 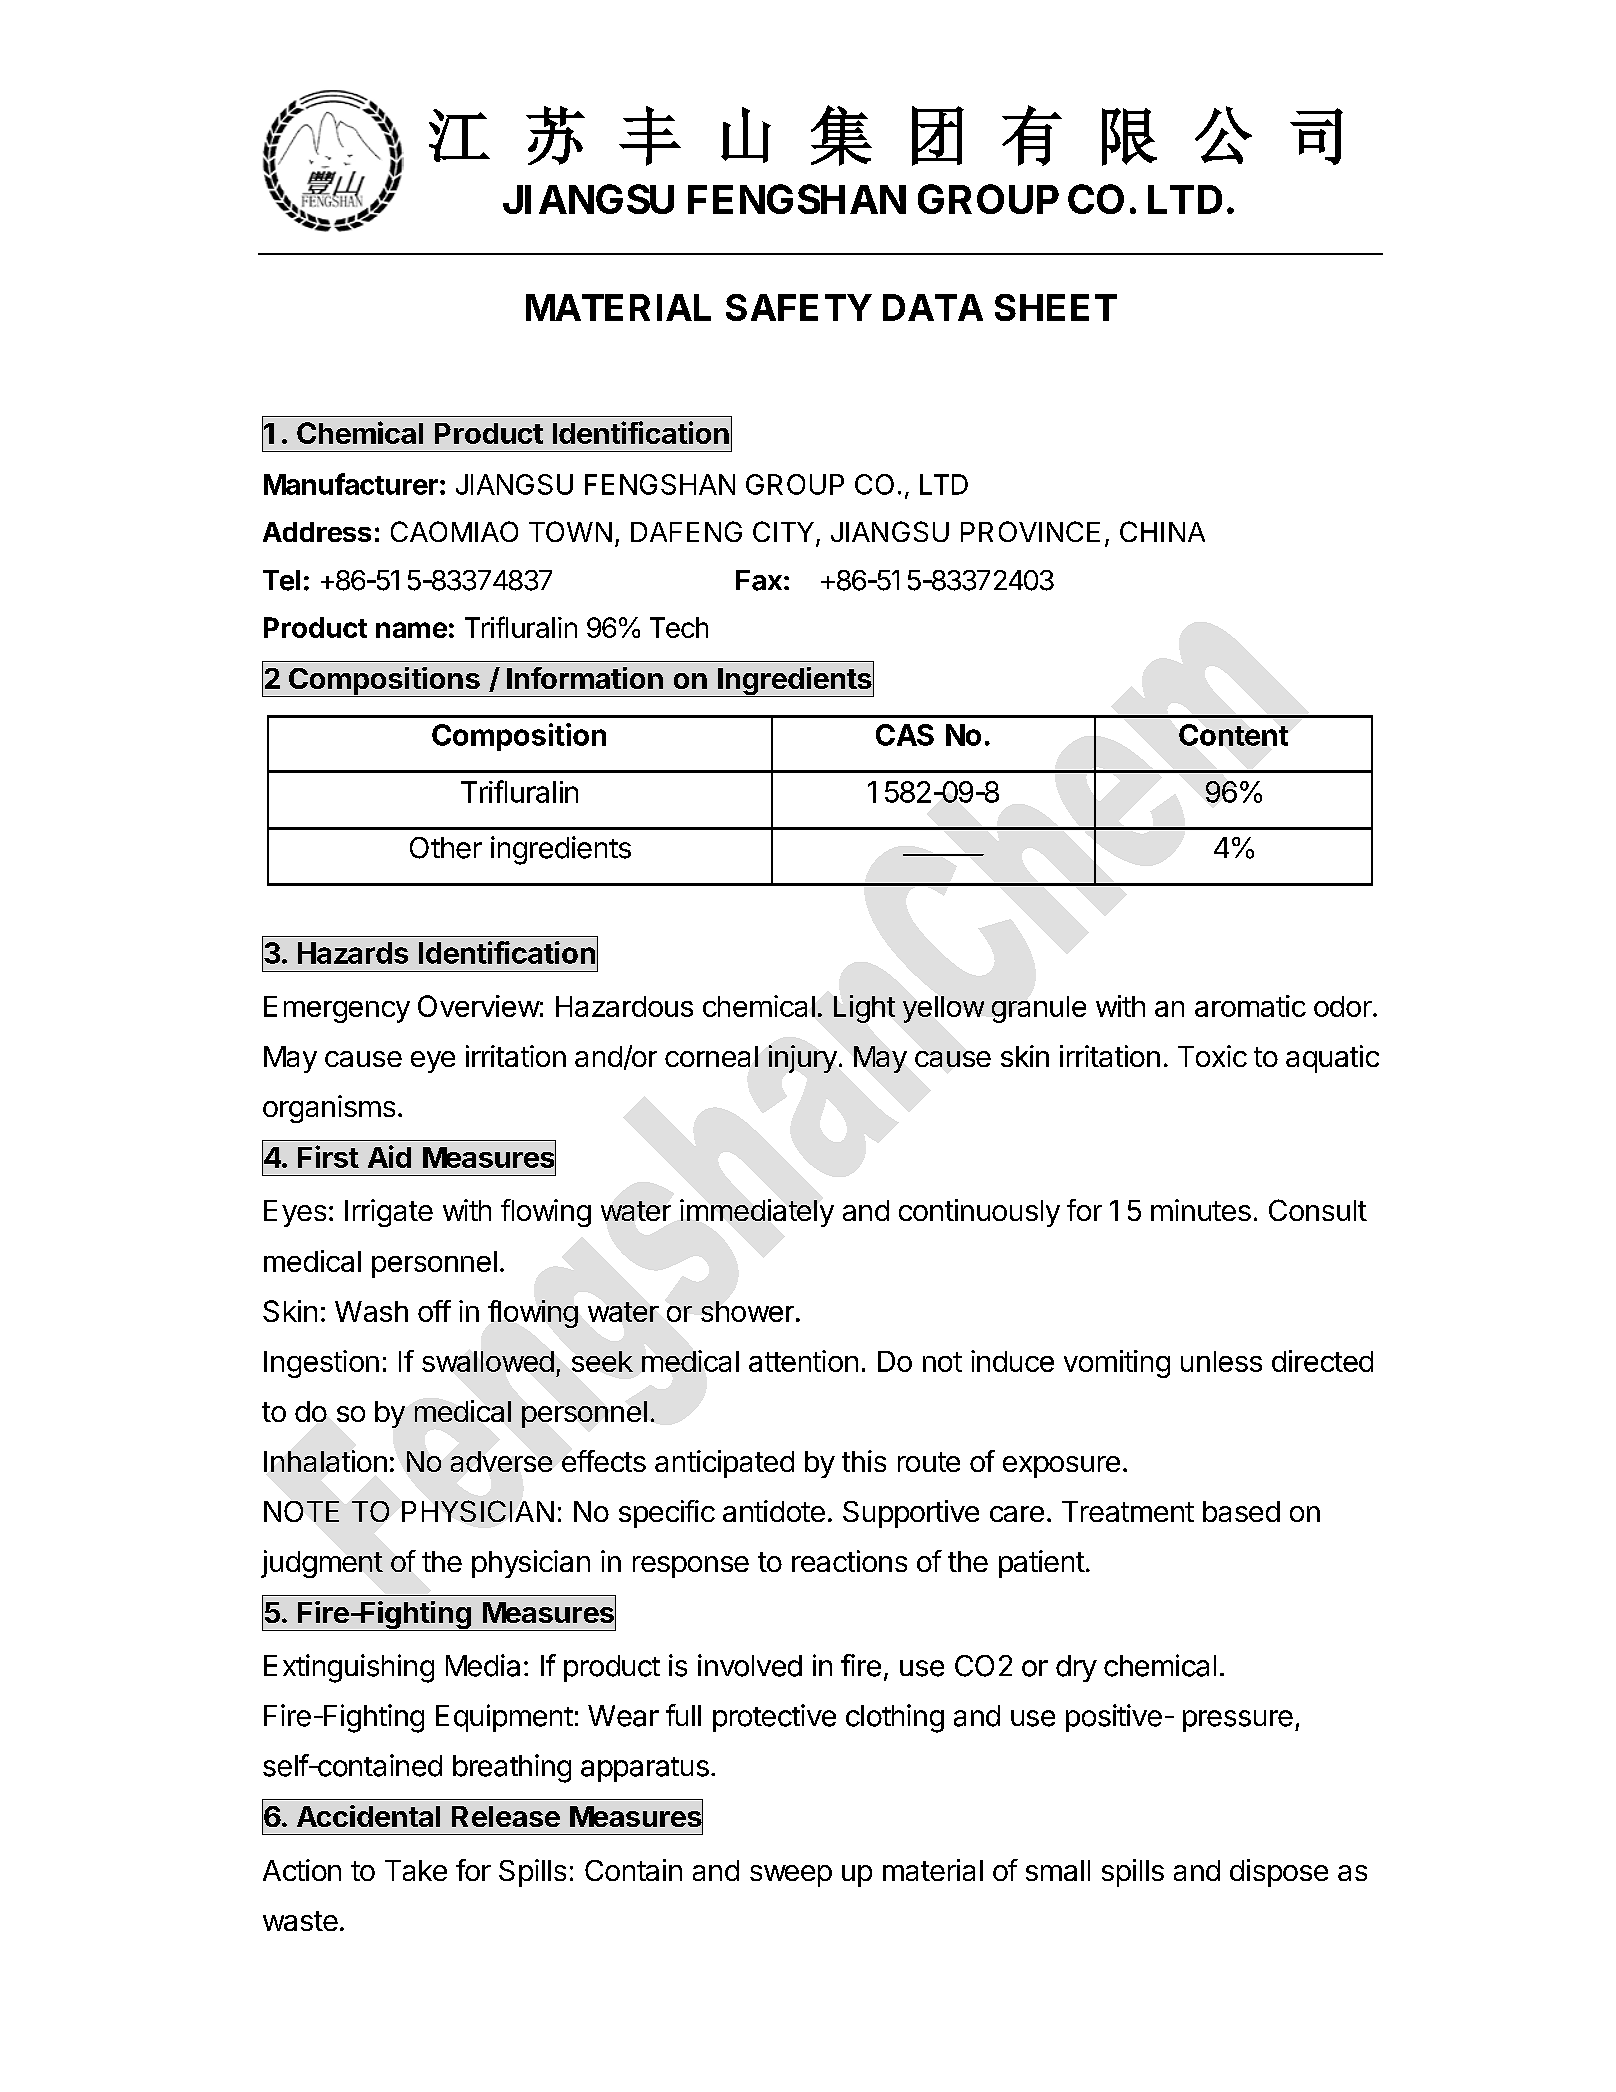 I want to click on SHEET, so click(x=1056, y=307).
